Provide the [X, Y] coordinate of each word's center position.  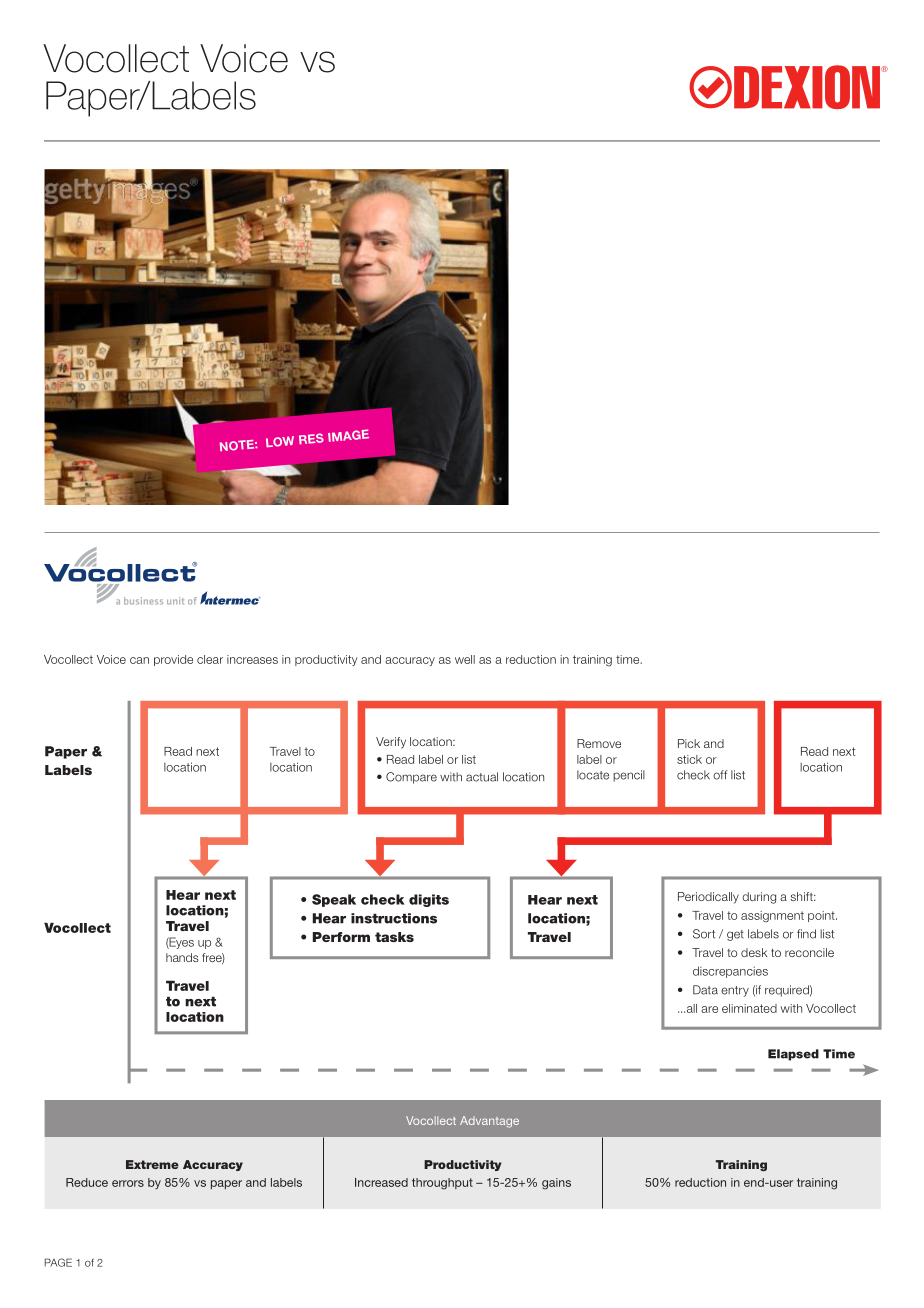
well [465, 659]
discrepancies [730, 972]
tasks [394, 937]
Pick [689, 743]
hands [182, 957]
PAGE [58, 1262]
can [139, 660]
